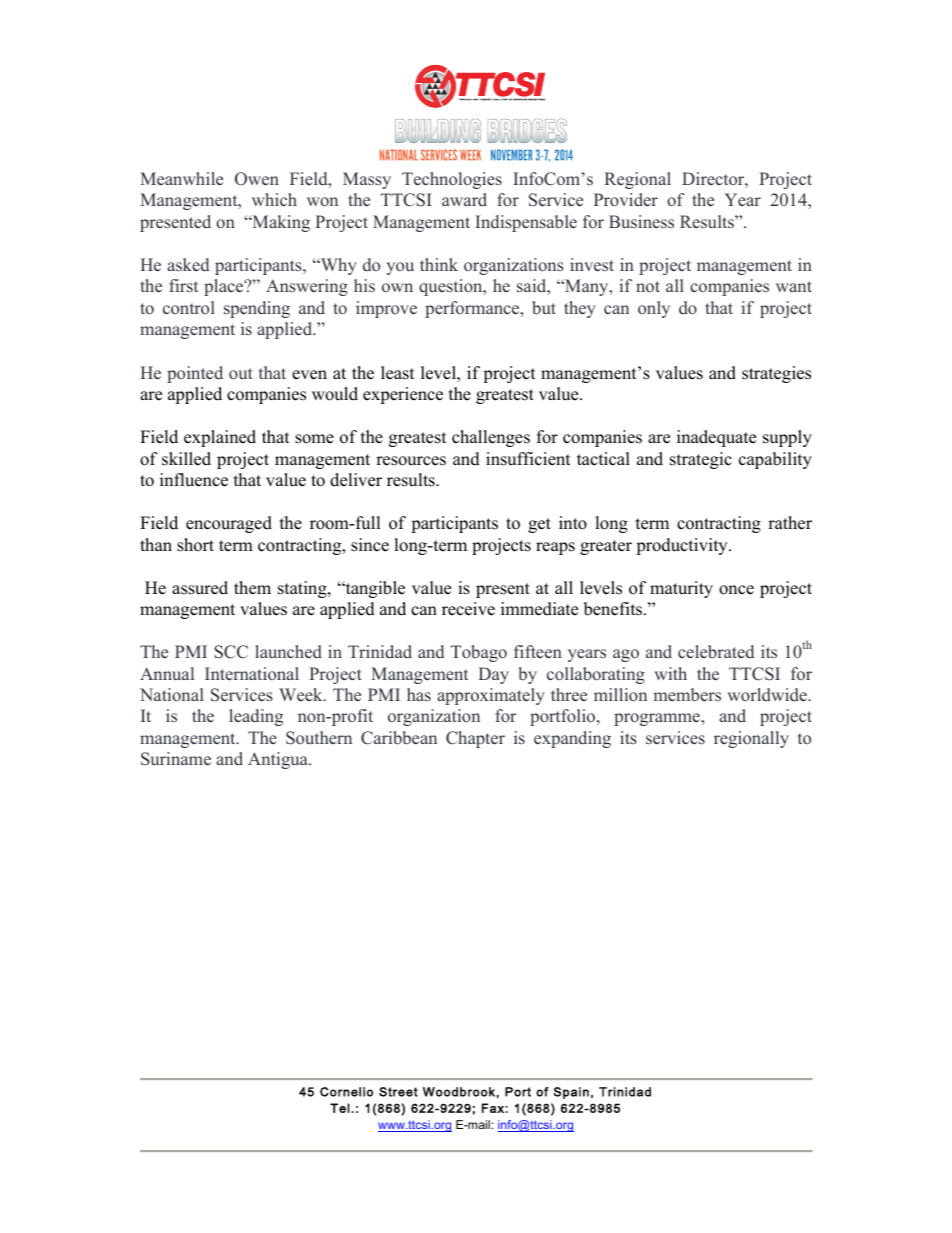 The height and width of the screenshot is (1233, 952). I want to click on inadequate, so click(716, 438).
